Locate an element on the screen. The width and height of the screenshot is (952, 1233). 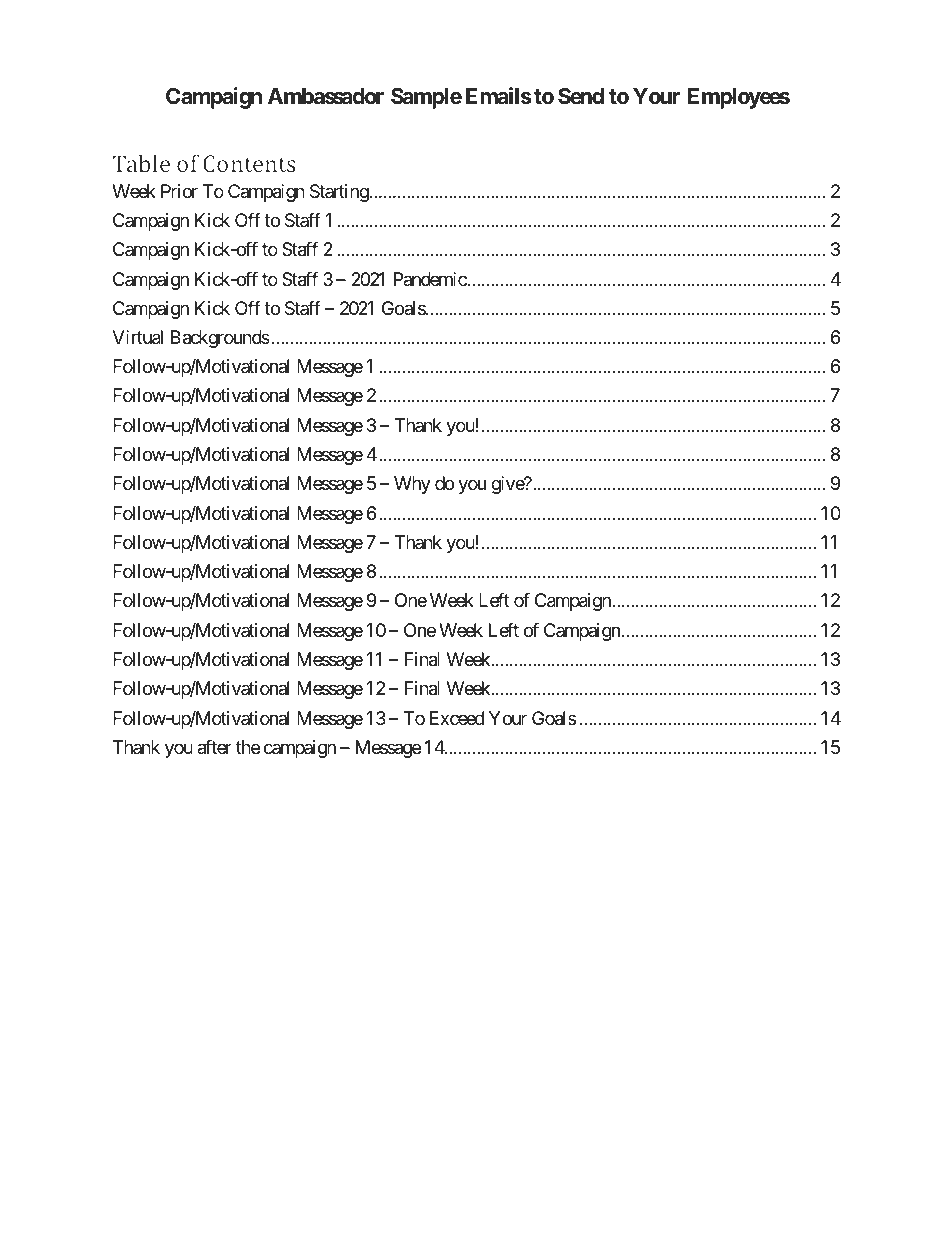
Why is located at coordinates (412, 485).
